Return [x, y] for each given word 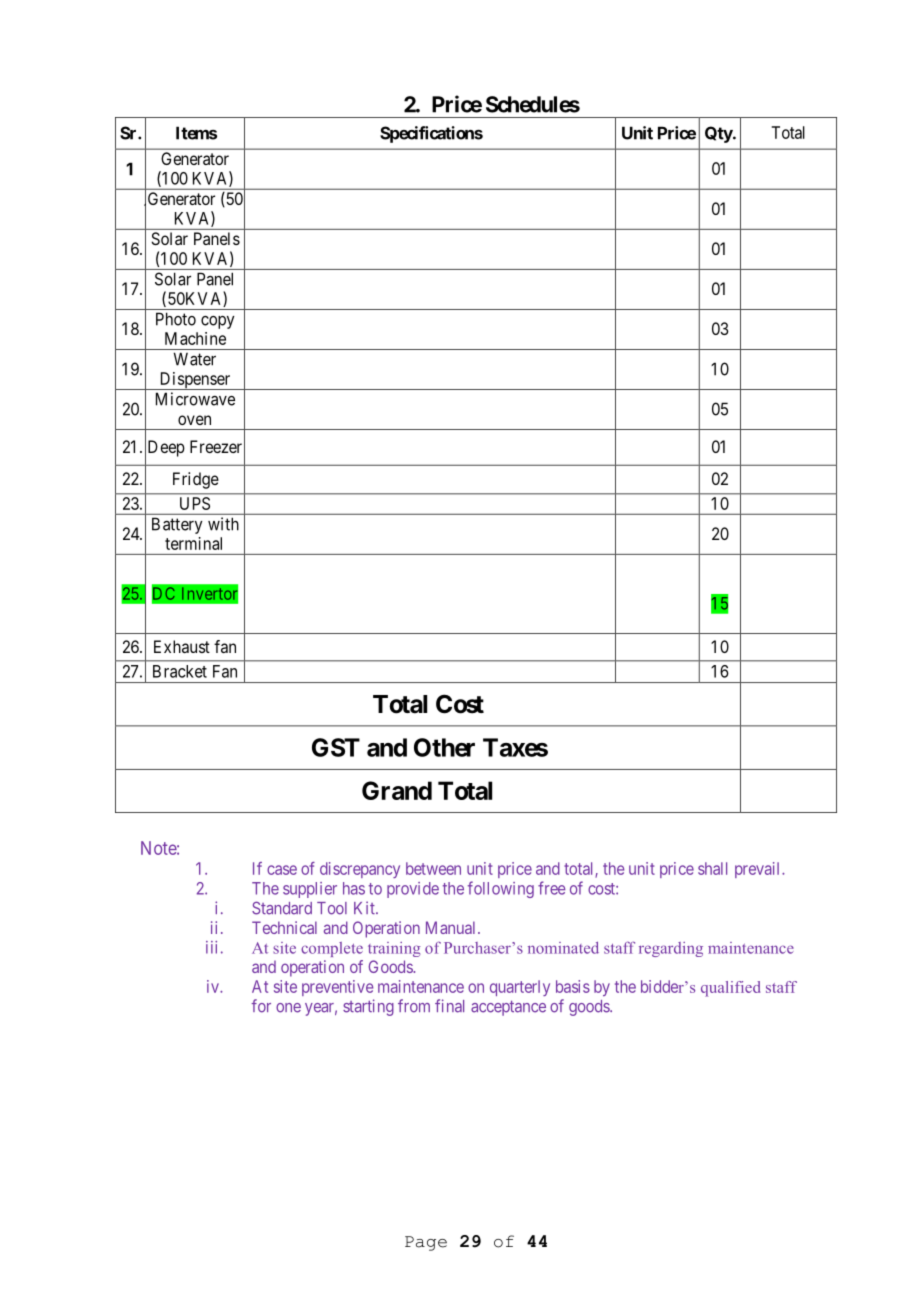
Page [426, 1243]
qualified [730, 989]
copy [218, 322]
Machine [195, 338]
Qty [719, 134]
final [449, 1006]
